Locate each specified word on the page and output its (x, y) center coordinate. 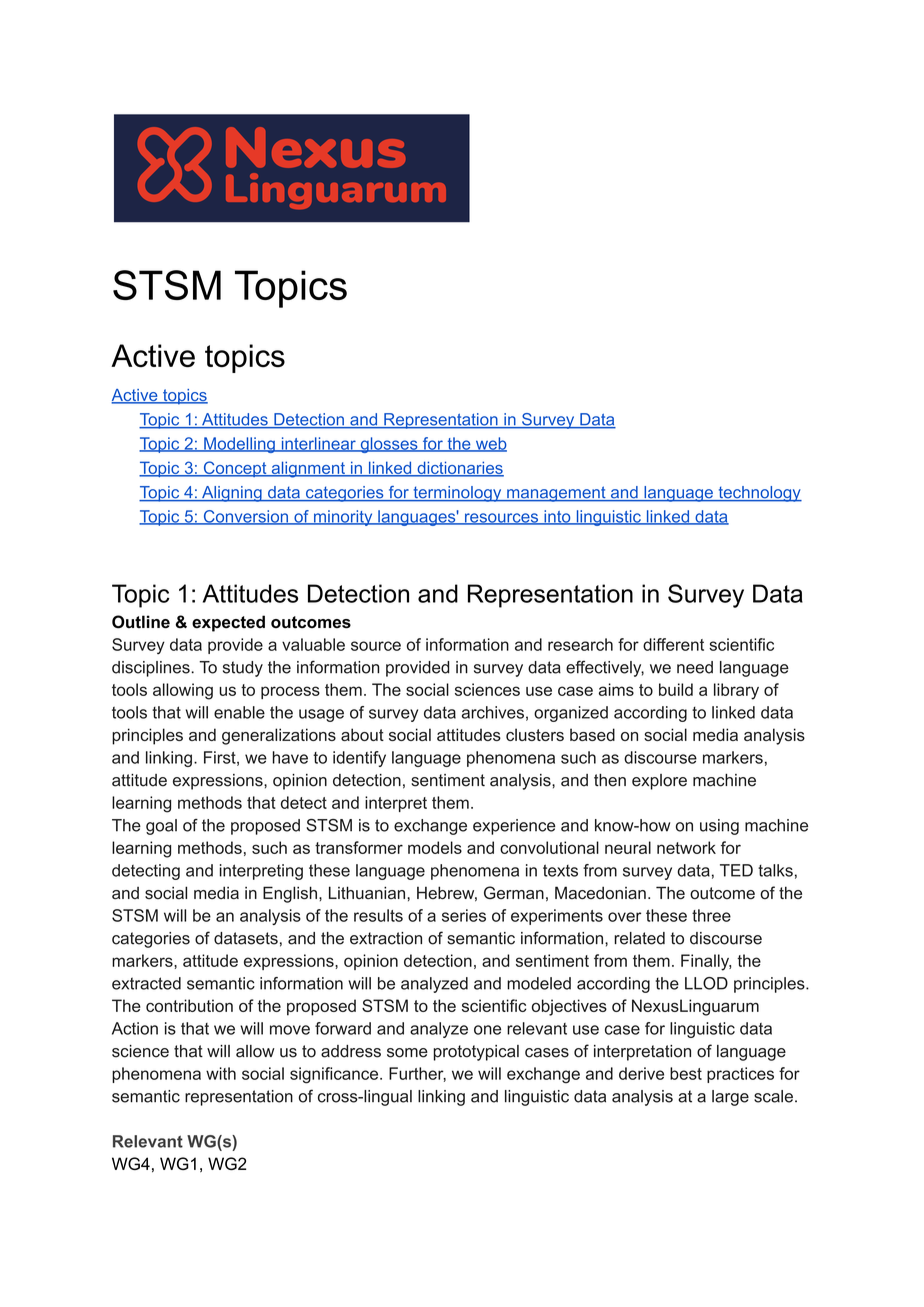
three (711, 915)
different (673, 644)
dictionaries (459, 469)
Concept (235, 469)
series (464, 915)
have (290, 757)
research (580, 644)
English (290, 894)
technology (759, 494)
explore (659, 782)
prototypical (476, 1053)
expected (228, 623)
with (221, 1073)
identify (359, 759)
